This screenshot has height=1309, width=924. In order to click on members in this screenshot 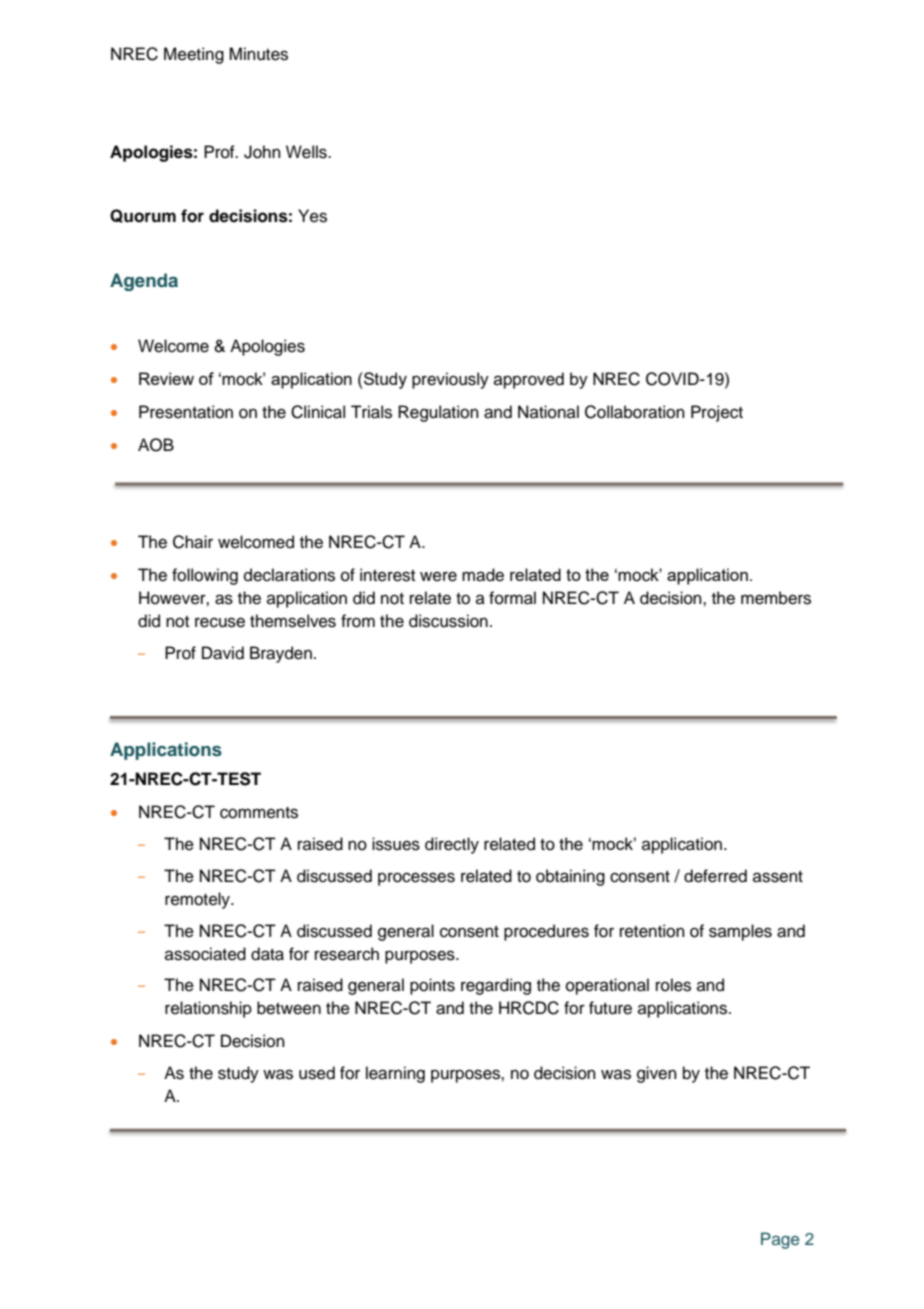, I will do `click(776, 598)`.
